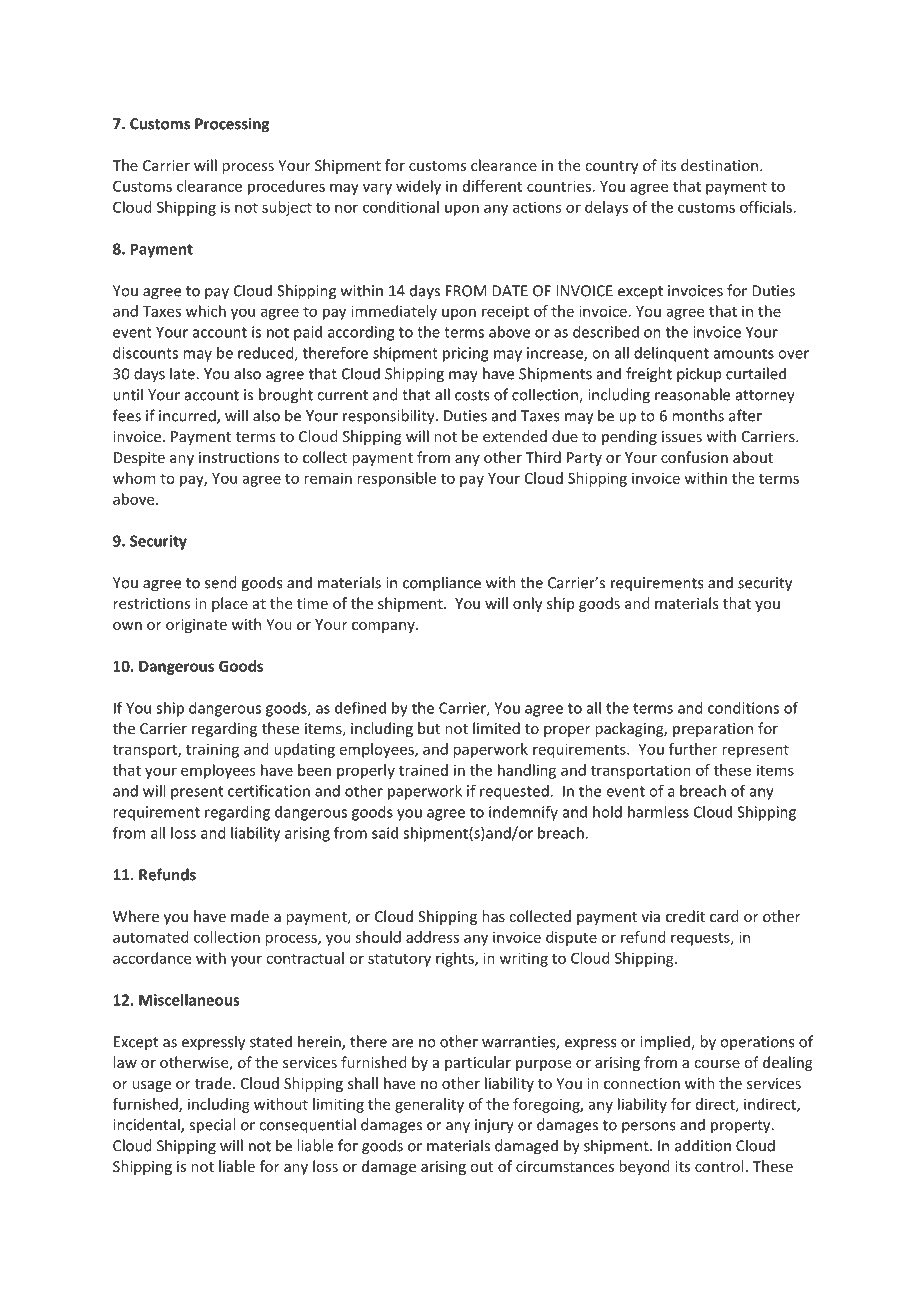  Describe the element at coordinates (286, 187) in the page. I see `procedures` at that location.
